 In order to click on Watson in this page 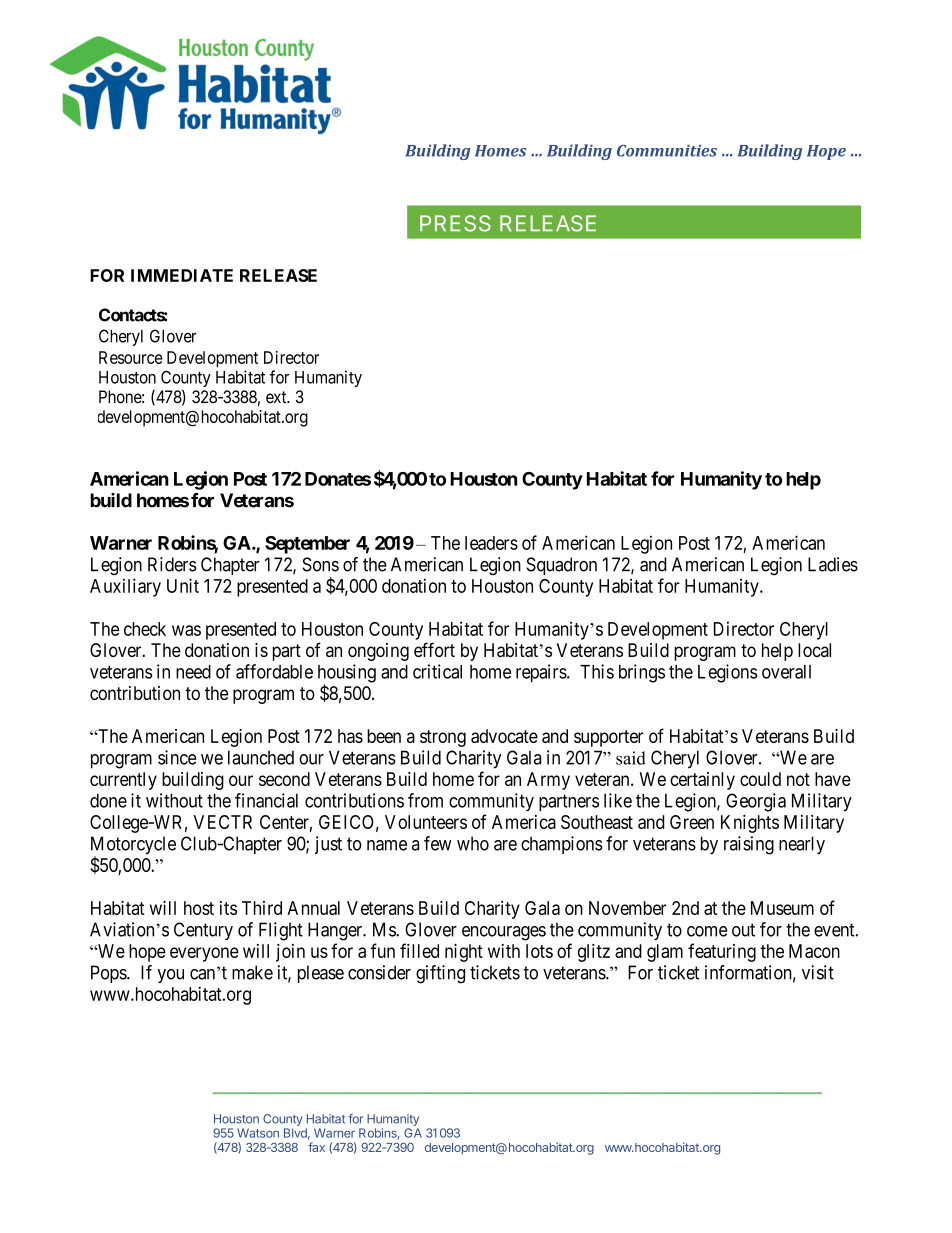, I will do `click(258, 1133)`.
